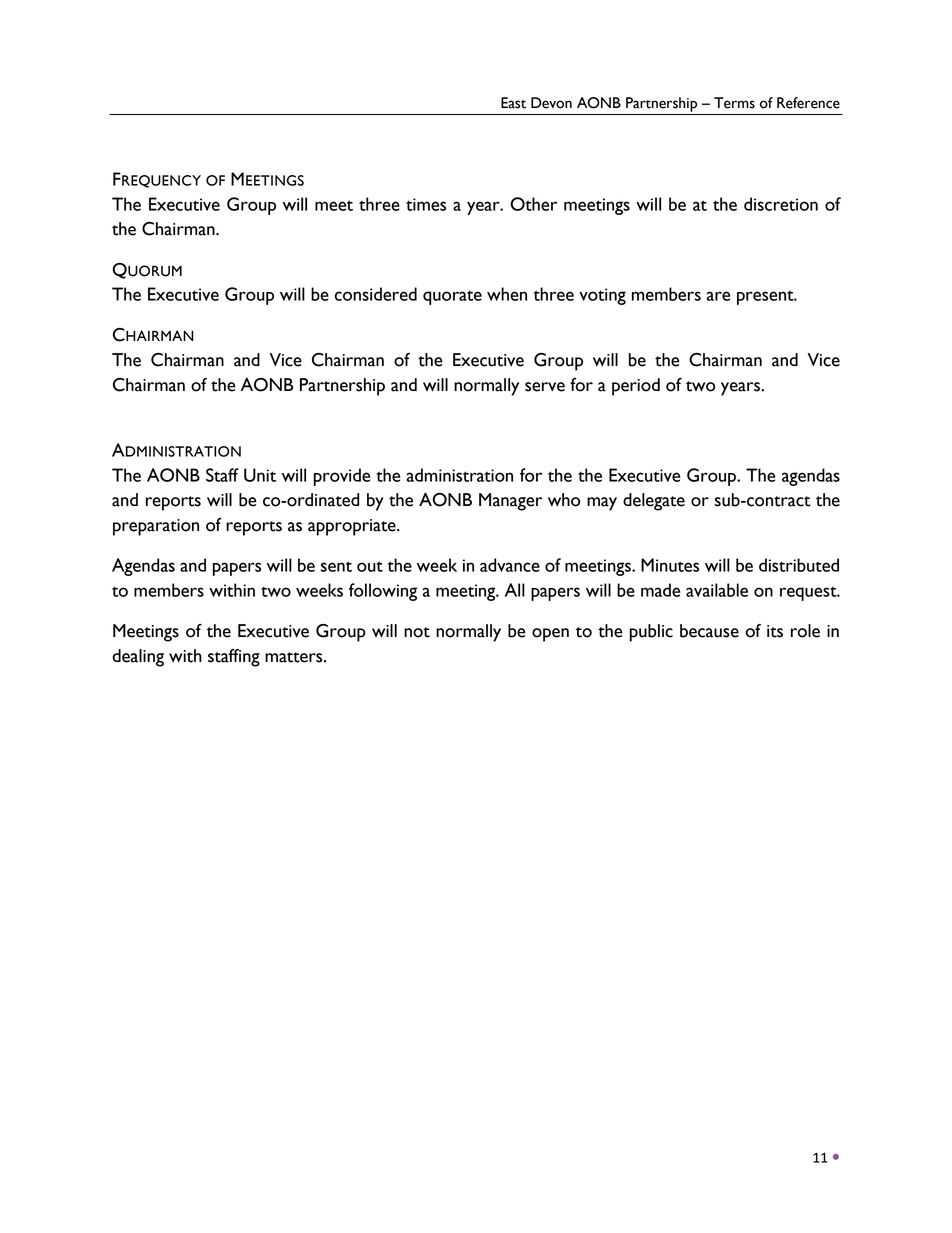 This screenshot has width=952, height=1233. I want to click on period, so click(636, 387).
